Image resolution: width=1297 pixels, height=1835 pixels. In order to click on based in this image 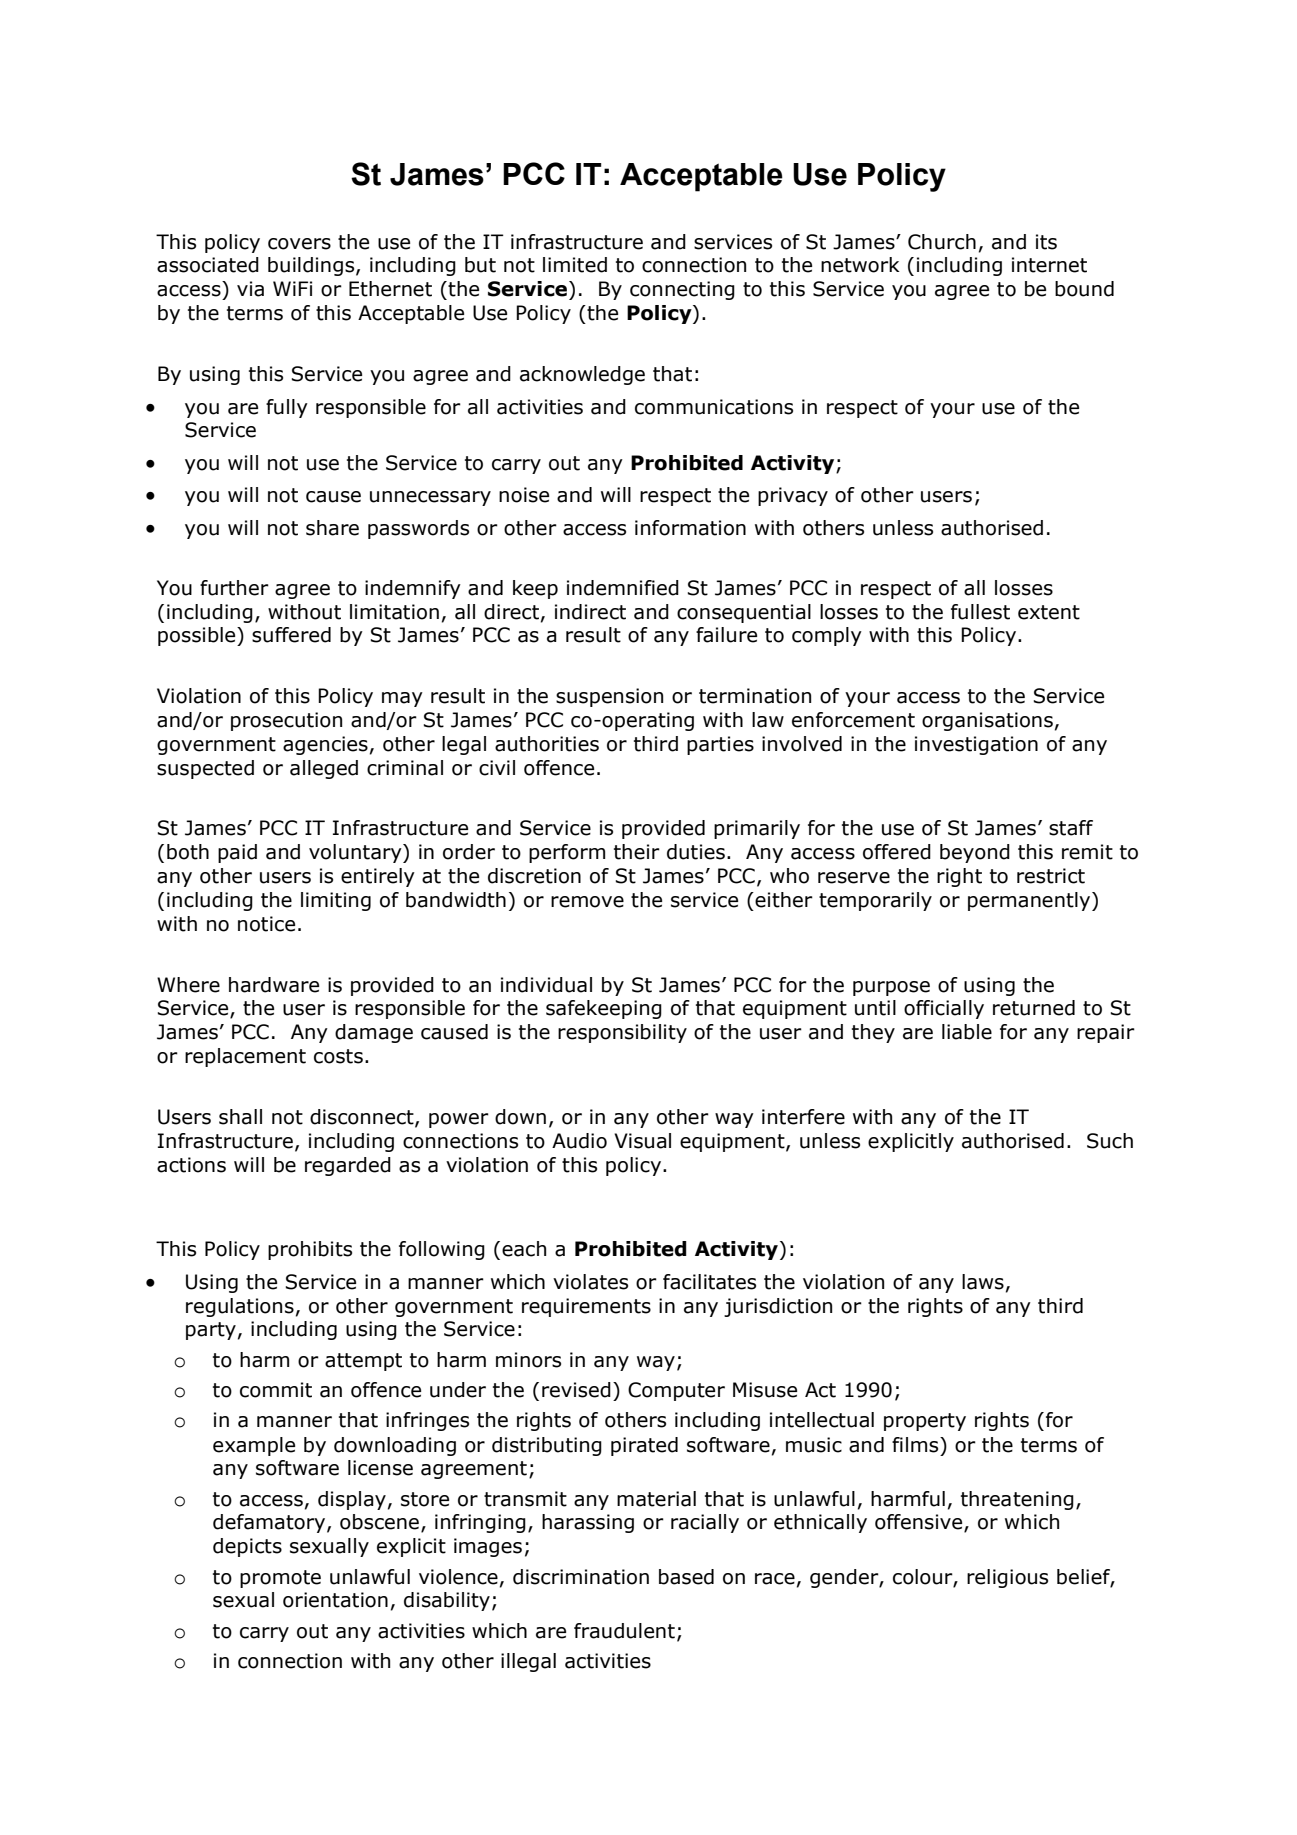, I will do `click(686, 1577)`.
